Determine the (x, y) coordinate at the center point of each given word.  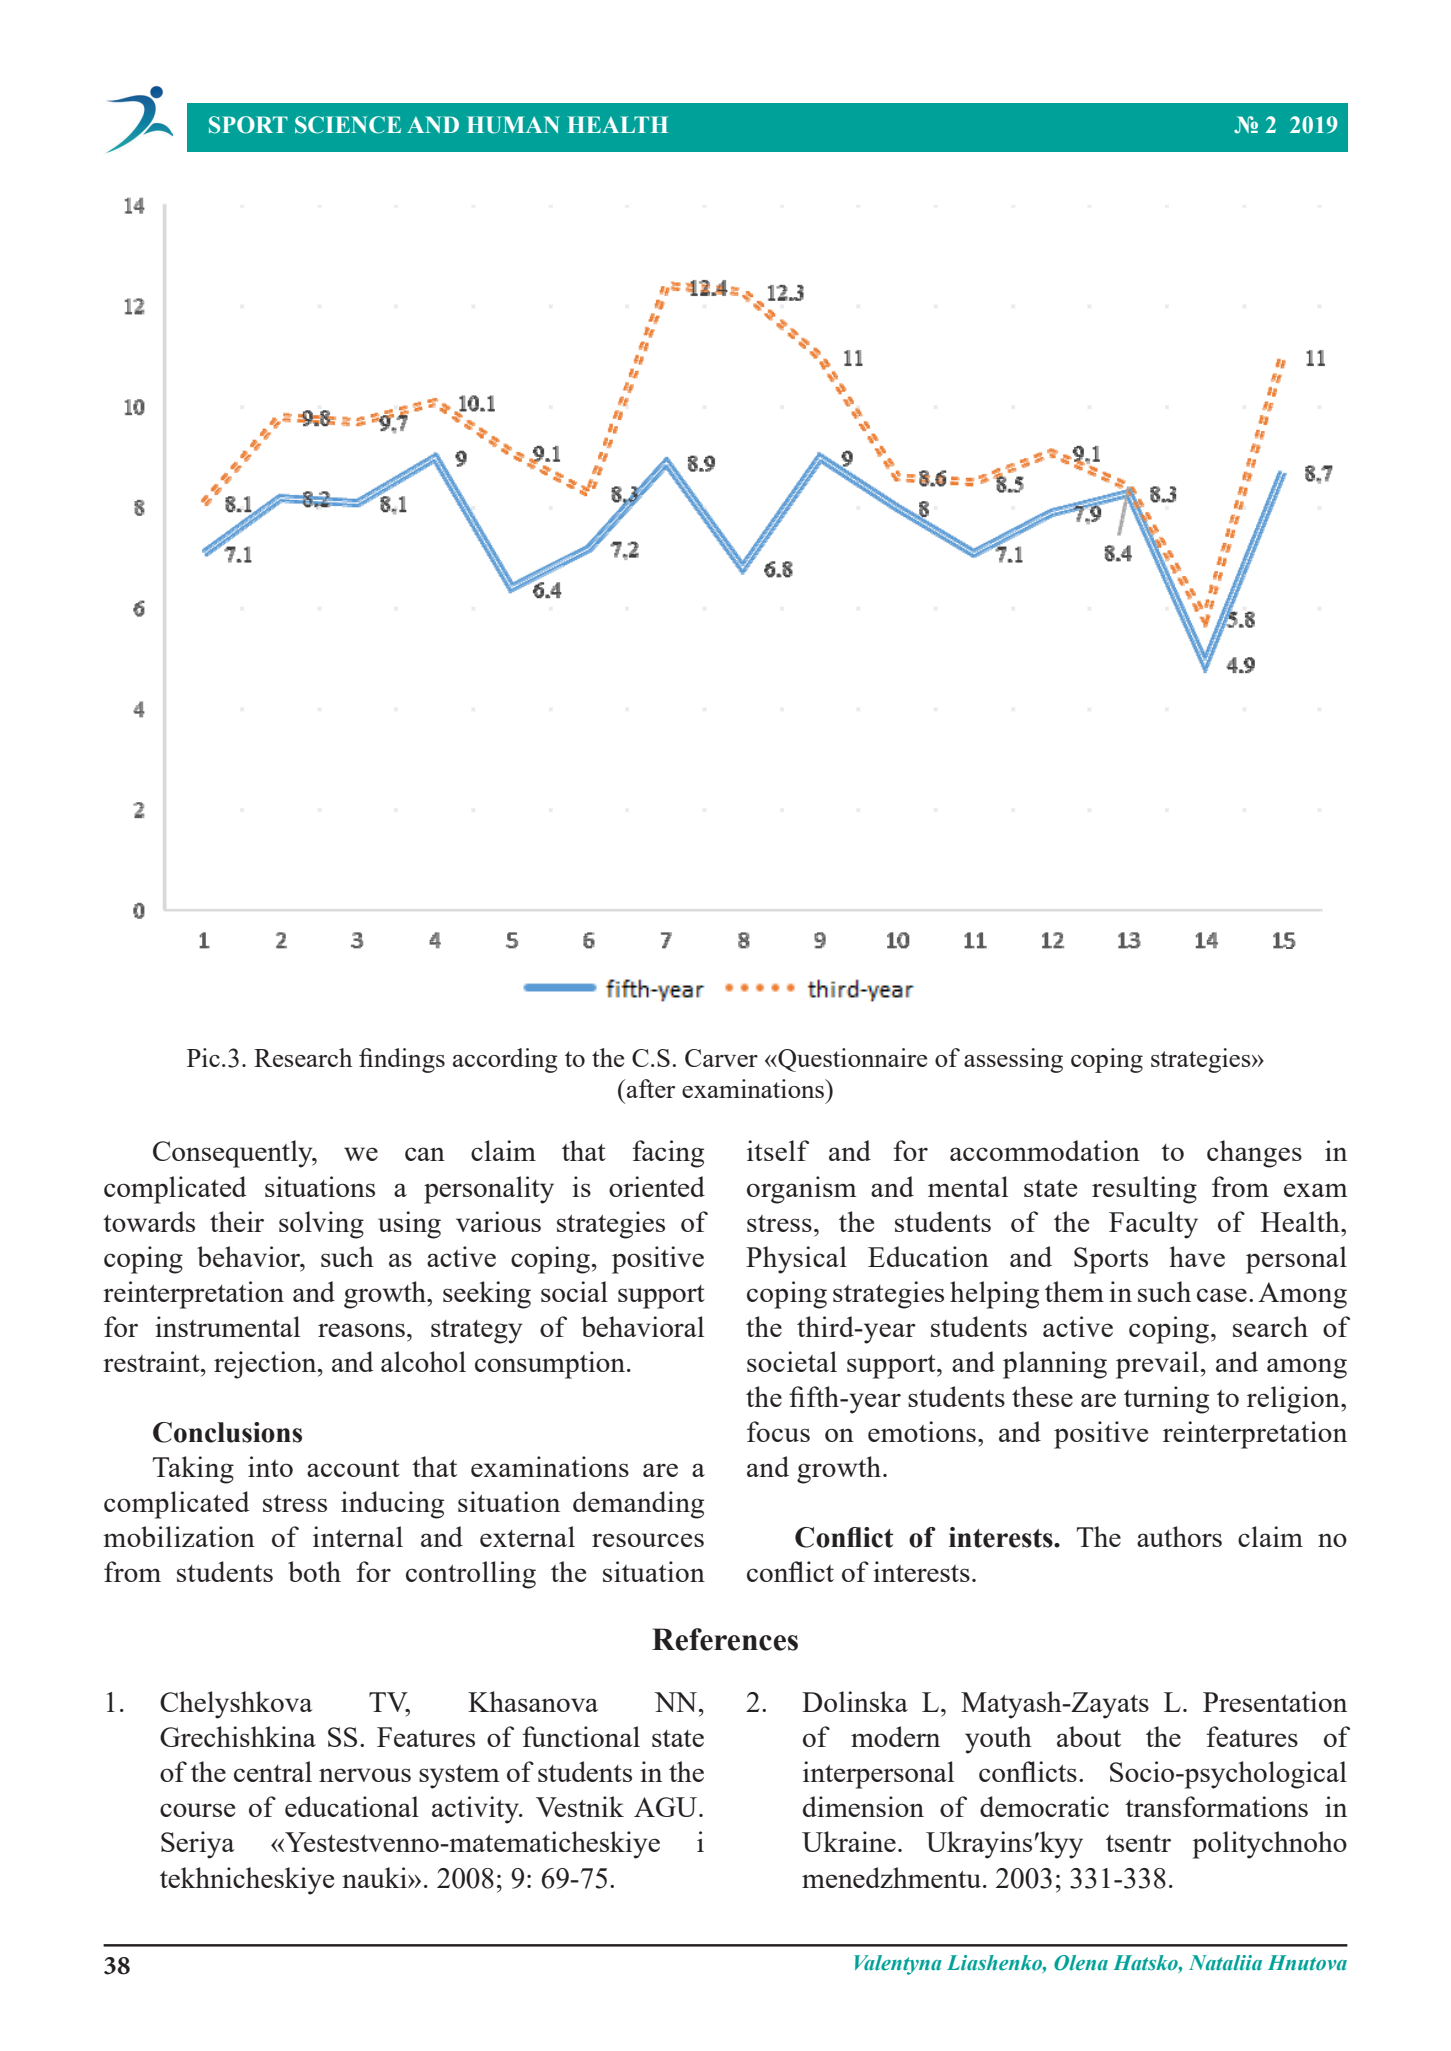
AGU (667, 1807)
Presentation (1275, 1701)
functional (581, 1736)
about (1089, 1736)
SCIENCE (348, 125)
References (725, 1639)
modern (895, 1736)
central (273, 1771)
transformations (1216, 1806)
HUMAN (513, 125)
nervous (365, 1775)
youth (998, 1740)
